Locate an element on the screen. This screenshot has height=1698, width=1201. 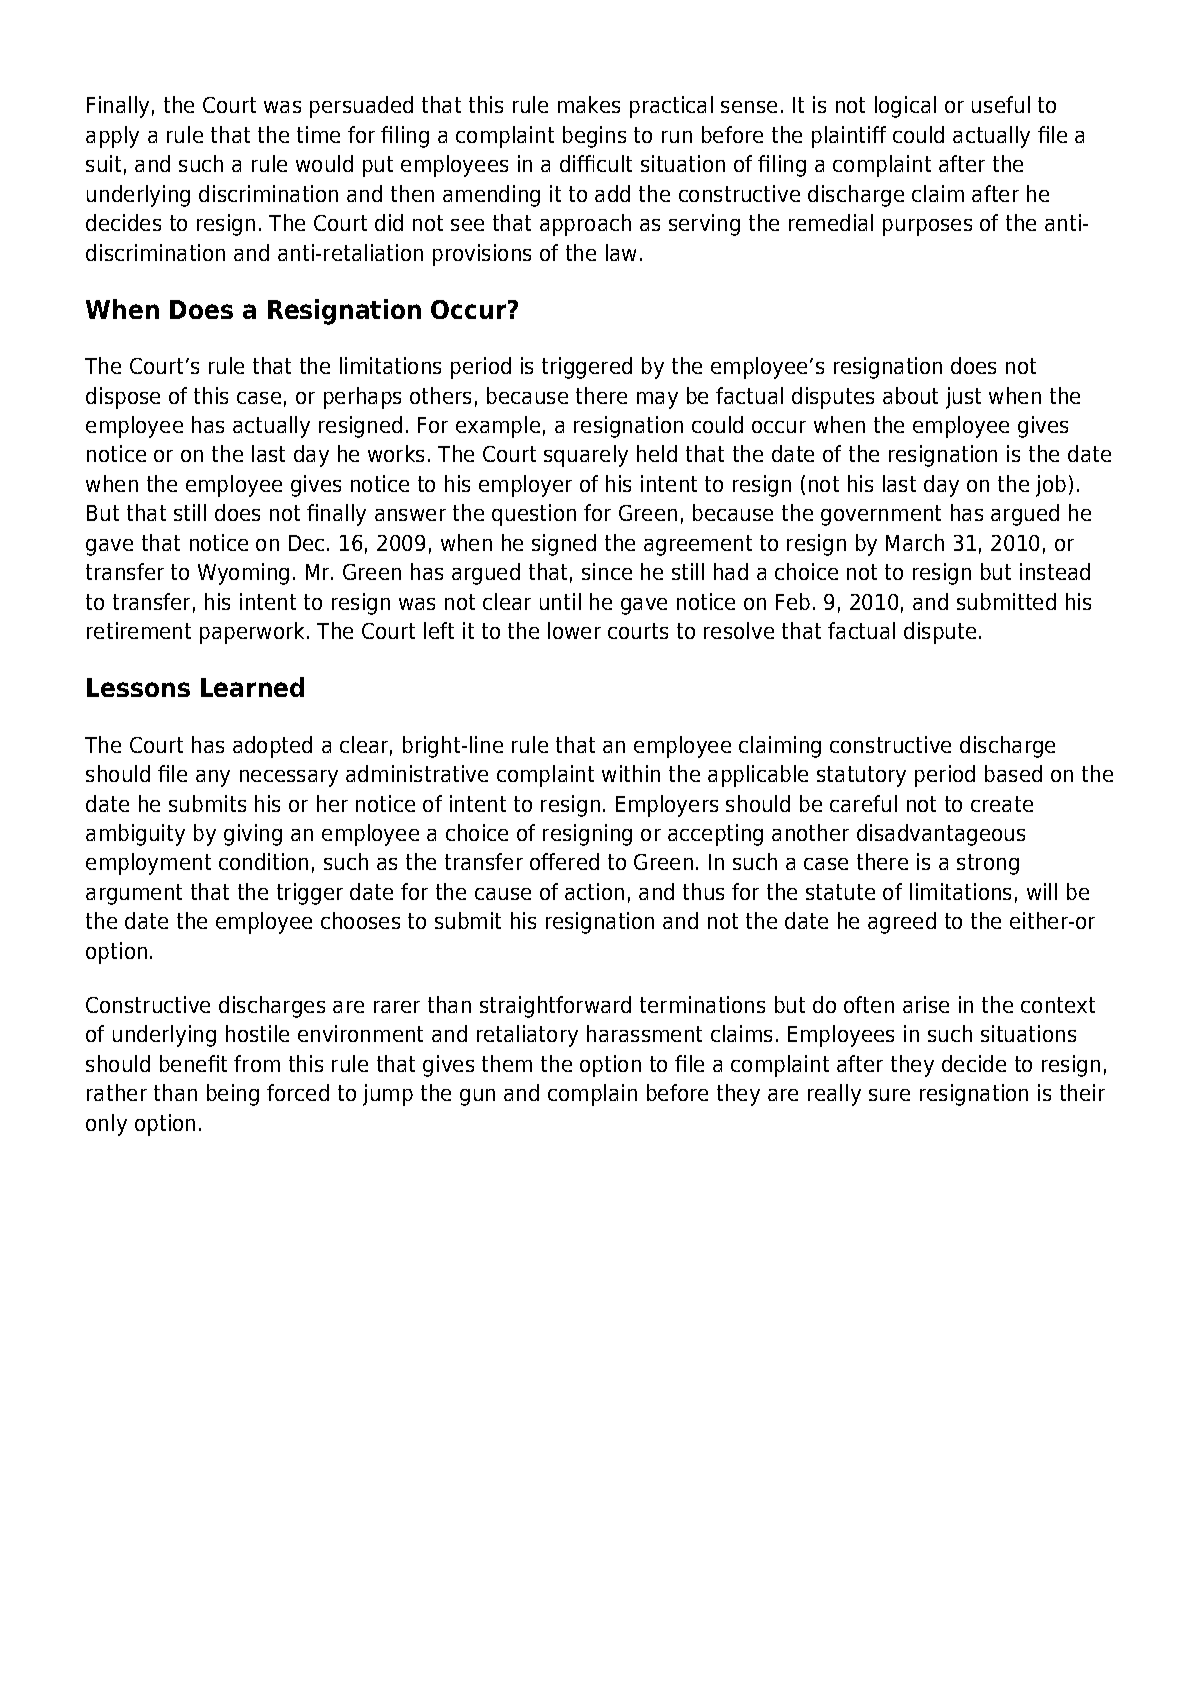
useful is located at coordinates (1001, 104).
